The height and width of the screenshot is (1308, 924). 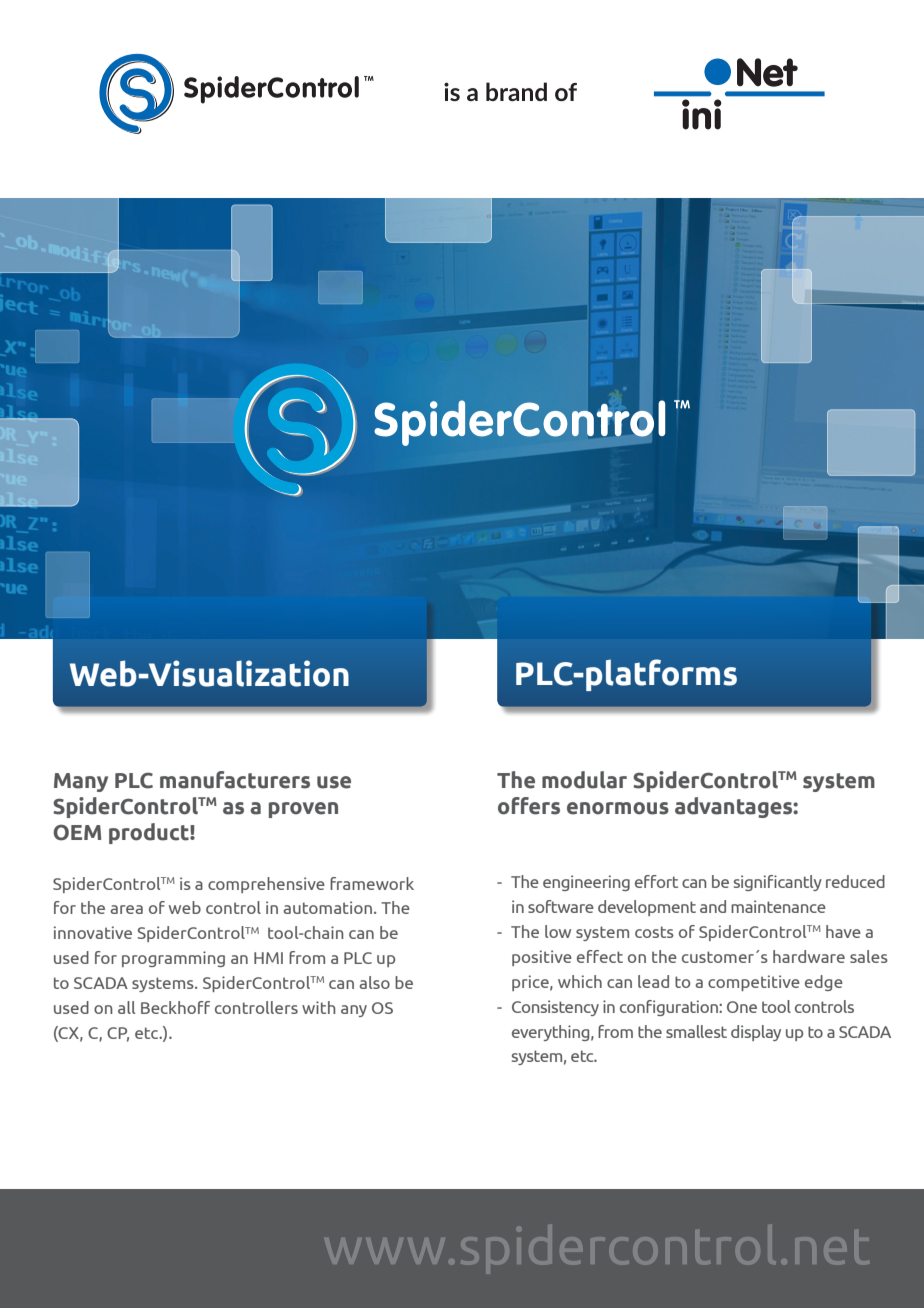 What do you see at coordinates (235, 780) in the screenshot?
I see `manufacturers` at bounding box center [235, 780].
